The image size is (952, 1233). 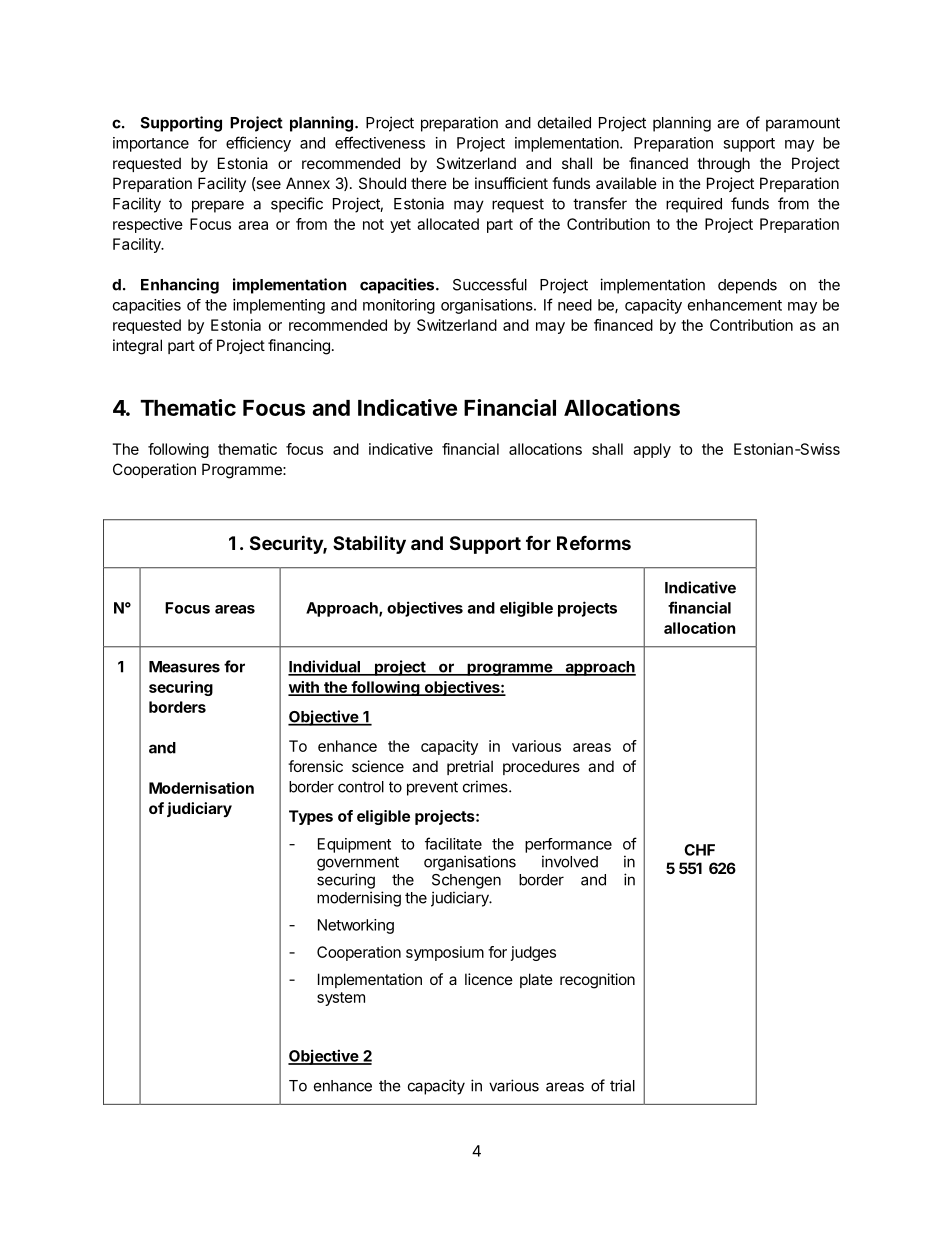 What do you see at coordinates (597, 981) in the document?
I see `recognition` at bounding box center [597, 981].
